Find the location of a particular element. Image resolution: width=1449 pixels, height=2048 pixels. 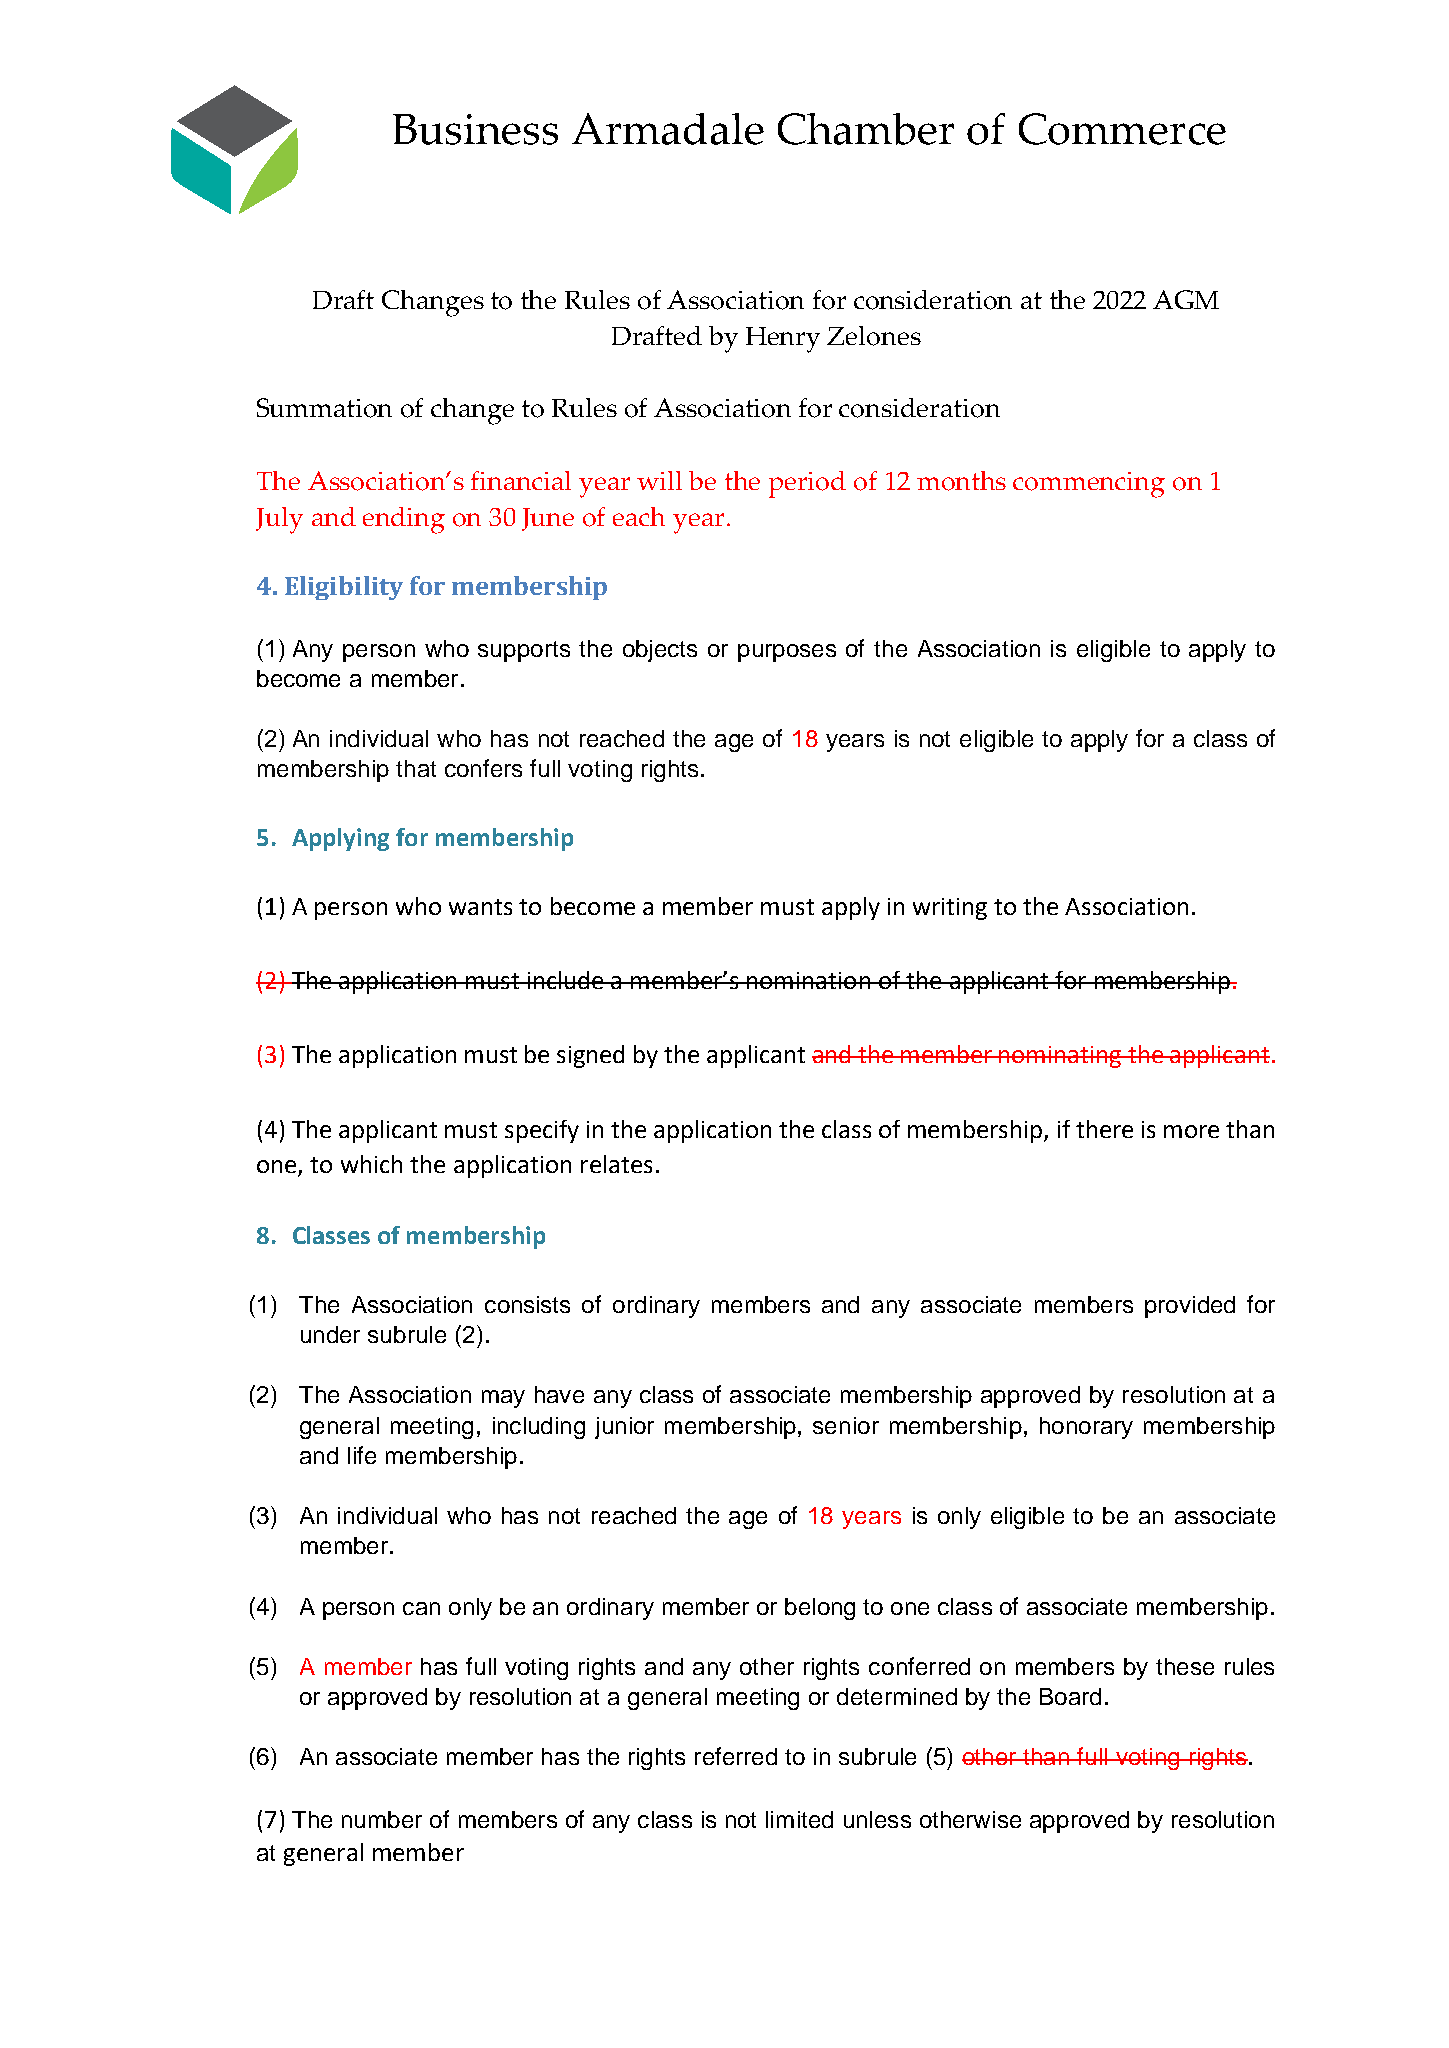

Eligibility is located at coordinates (344, 588).
